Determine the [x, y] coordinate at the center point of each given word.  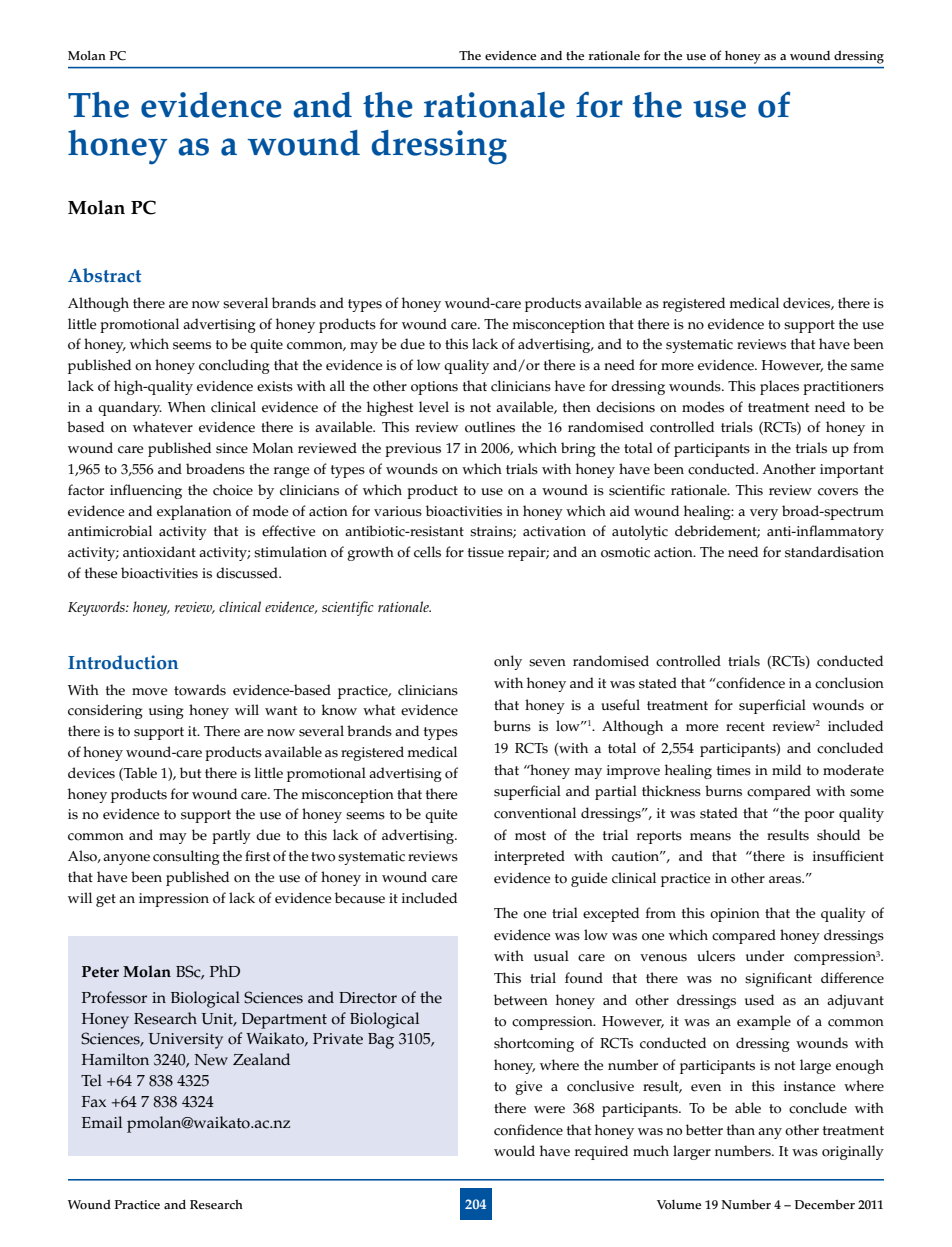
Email [102, 1122]
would [514, 1151]
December [825, 1205]
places [779, 387]
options [434, 388]
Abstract [104, 275]
